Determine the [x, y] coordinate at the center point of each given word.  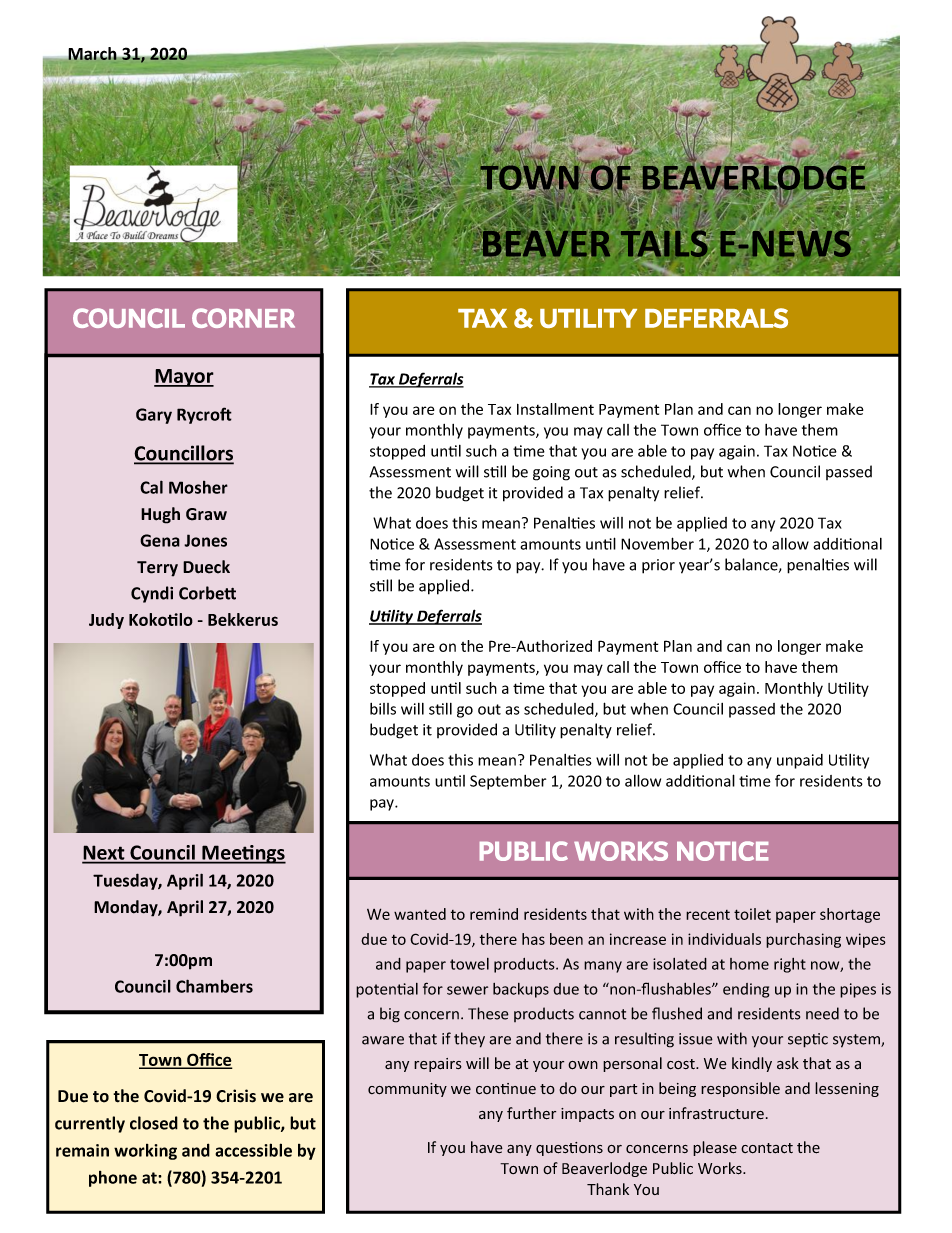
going [551, 473]
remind [494, 914]
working [145, 1152]
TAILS [665, 243]
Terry [157, 569]
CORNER [243, 318]
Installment [555, 409]
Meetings [243, 854]
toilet [752, 914]
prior [658, 566]
